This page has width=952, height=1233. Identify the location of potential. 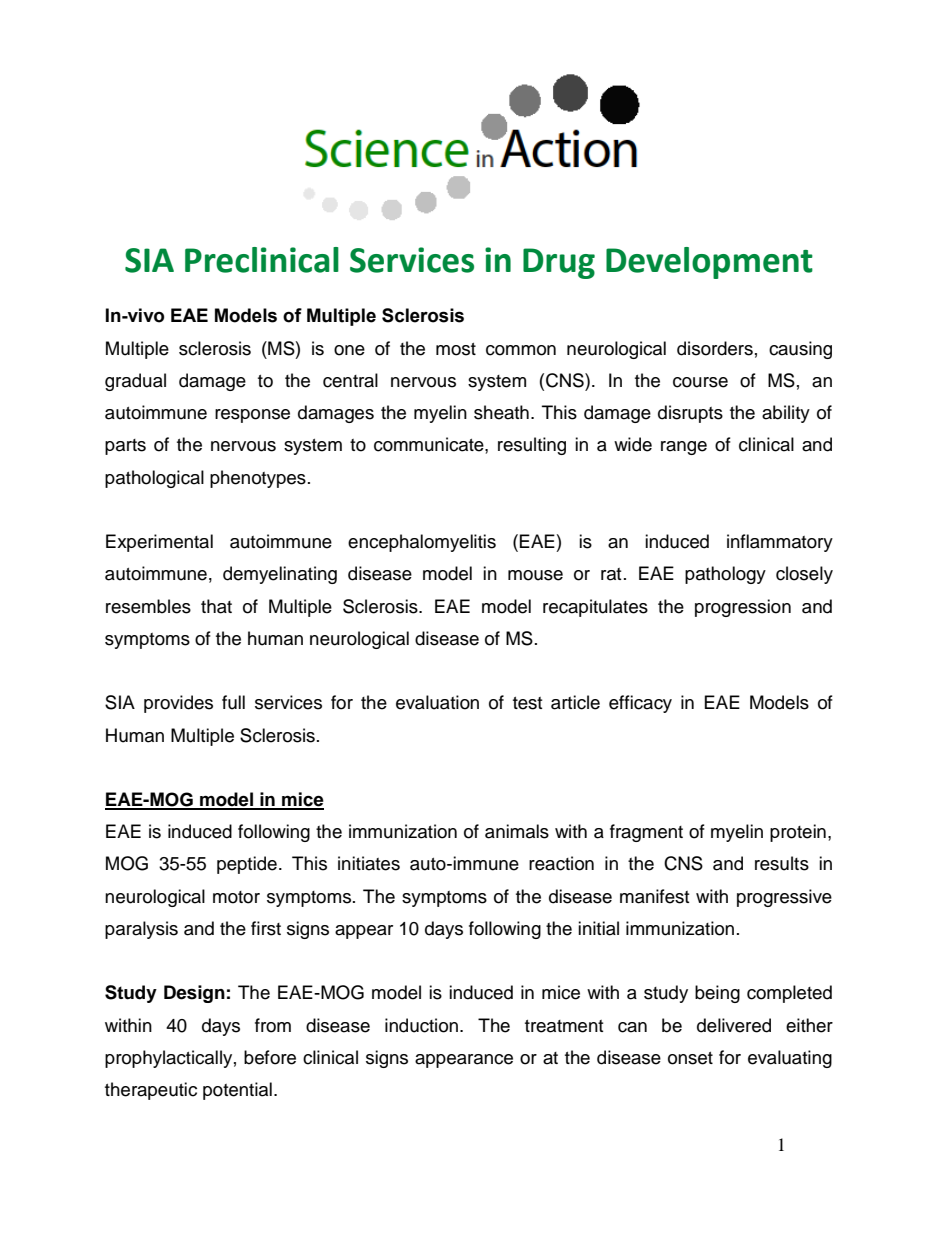
(237, 1091).
